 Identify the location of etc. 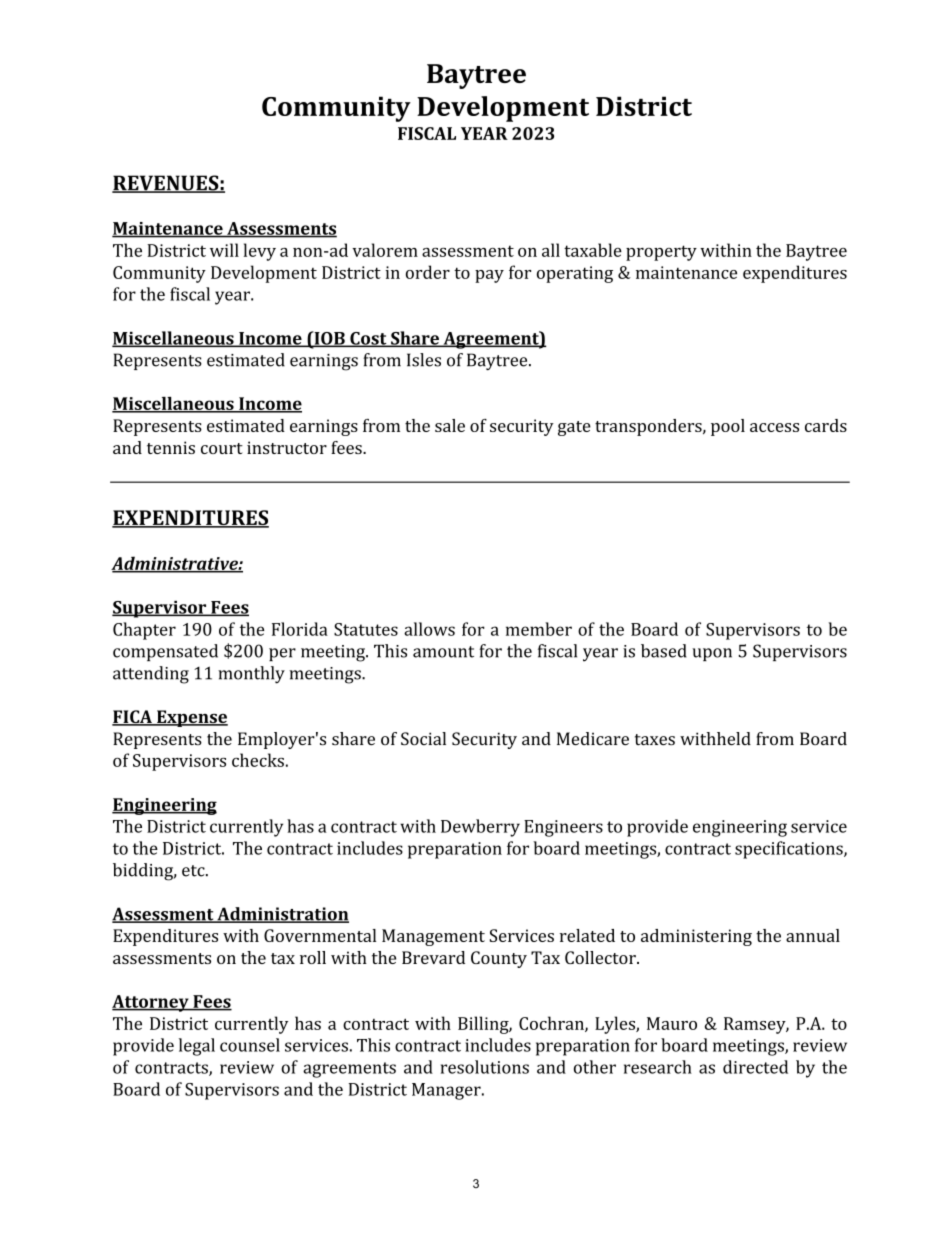
(194, 871).
